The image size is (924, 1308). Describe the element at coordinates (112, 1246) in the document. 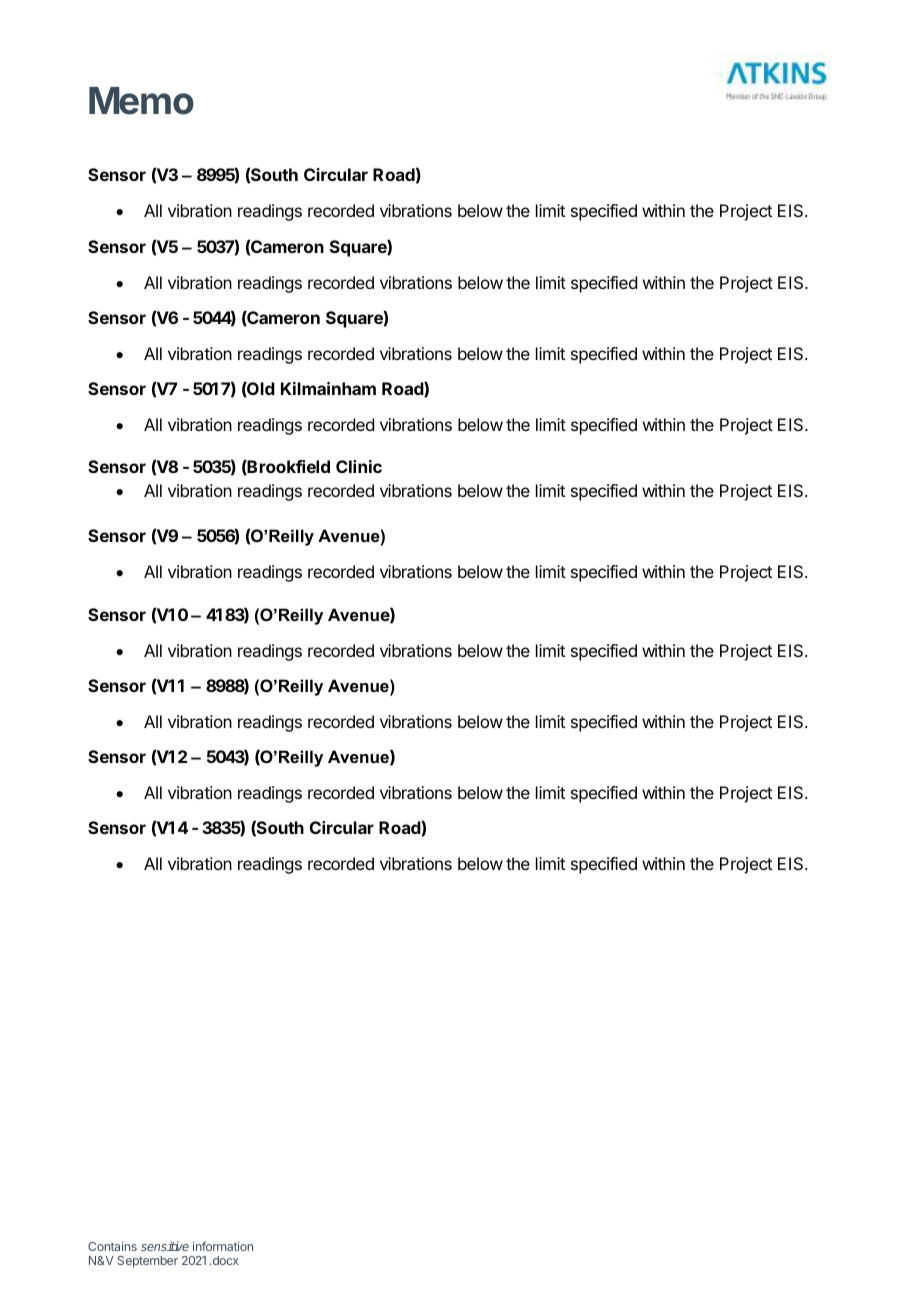

I see `Contains` at that location.
